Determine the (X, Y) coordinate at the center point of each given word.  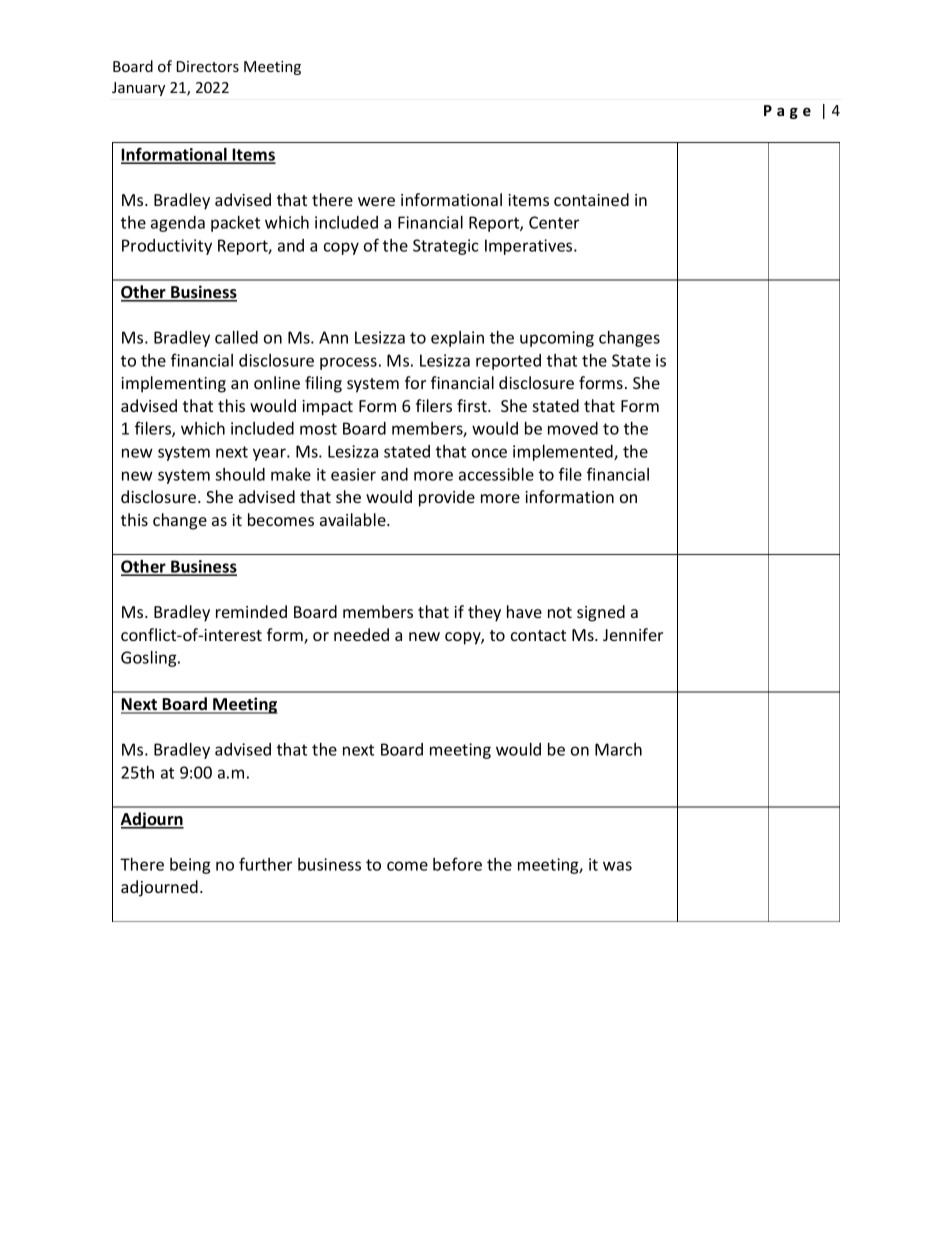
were (376, 201)
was (617, 866)
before (457, 864)
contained (591, 199)
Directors (208, 66)
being (190, 866)
